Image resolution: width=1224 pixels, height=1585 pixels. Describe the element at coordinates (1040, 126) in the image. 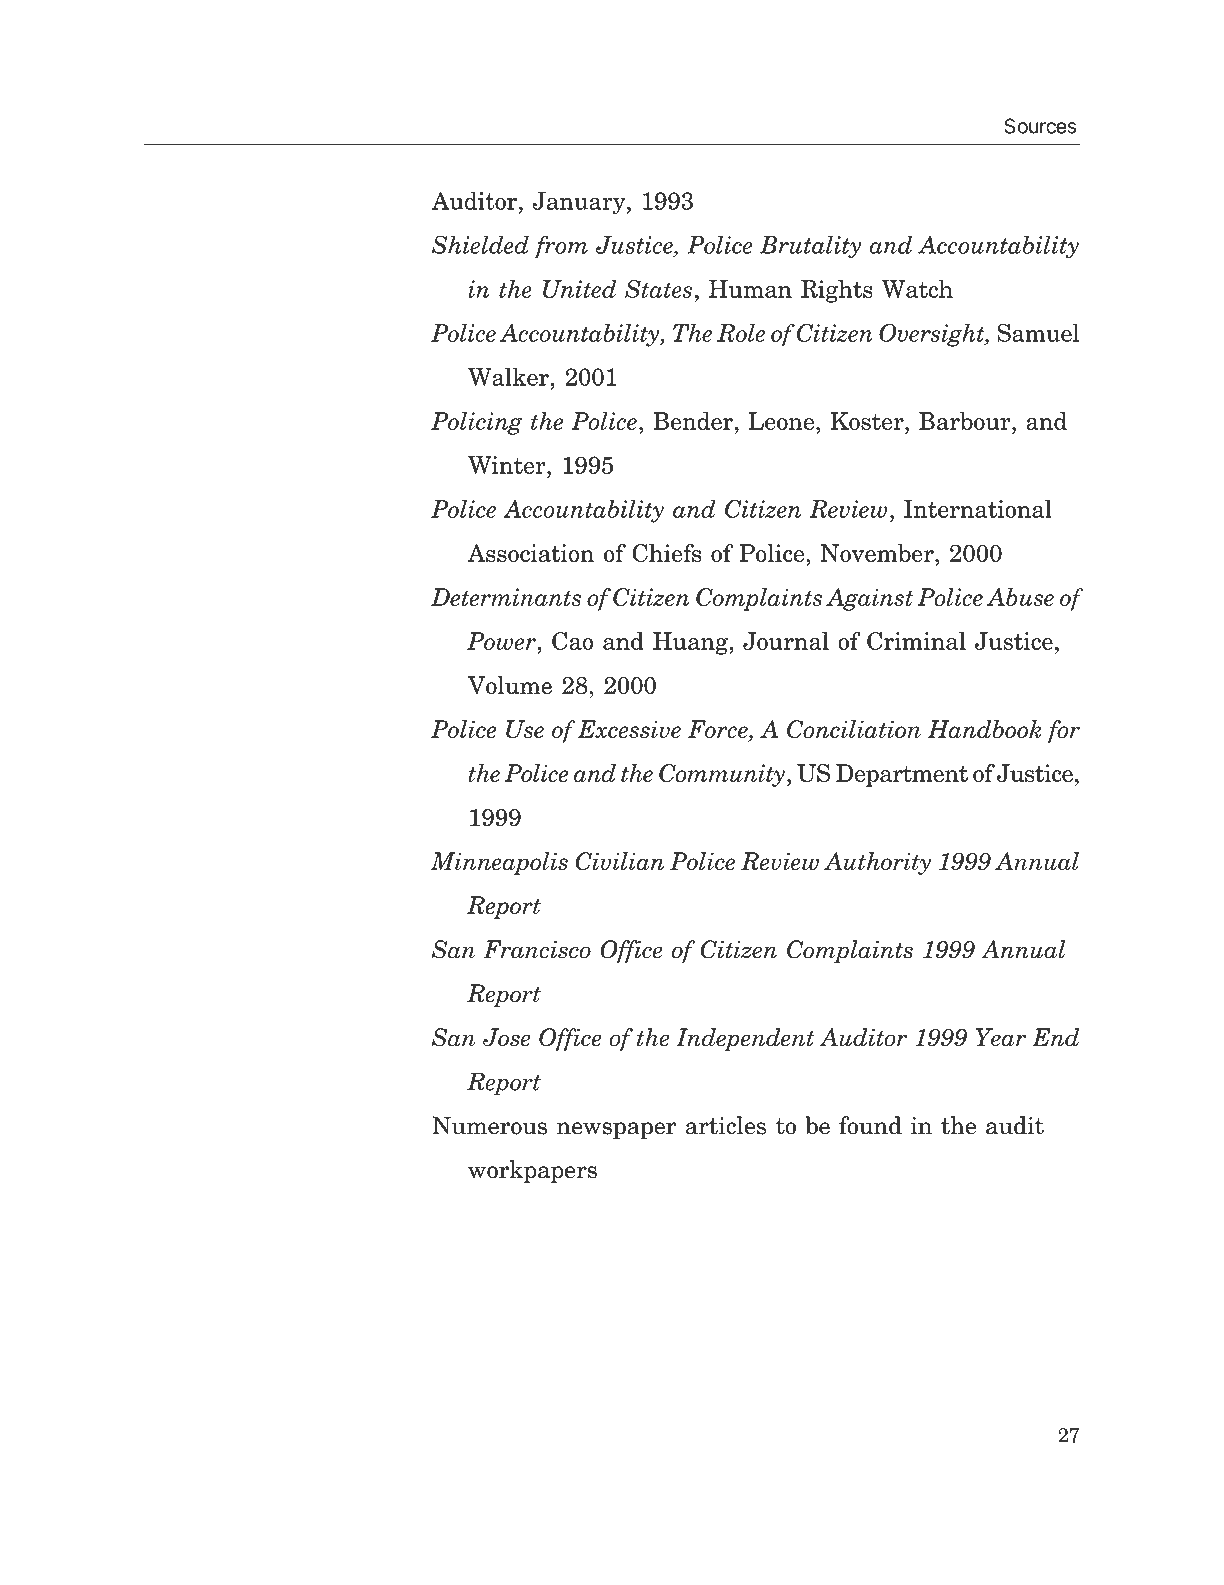

I see `Sources` at that location.
